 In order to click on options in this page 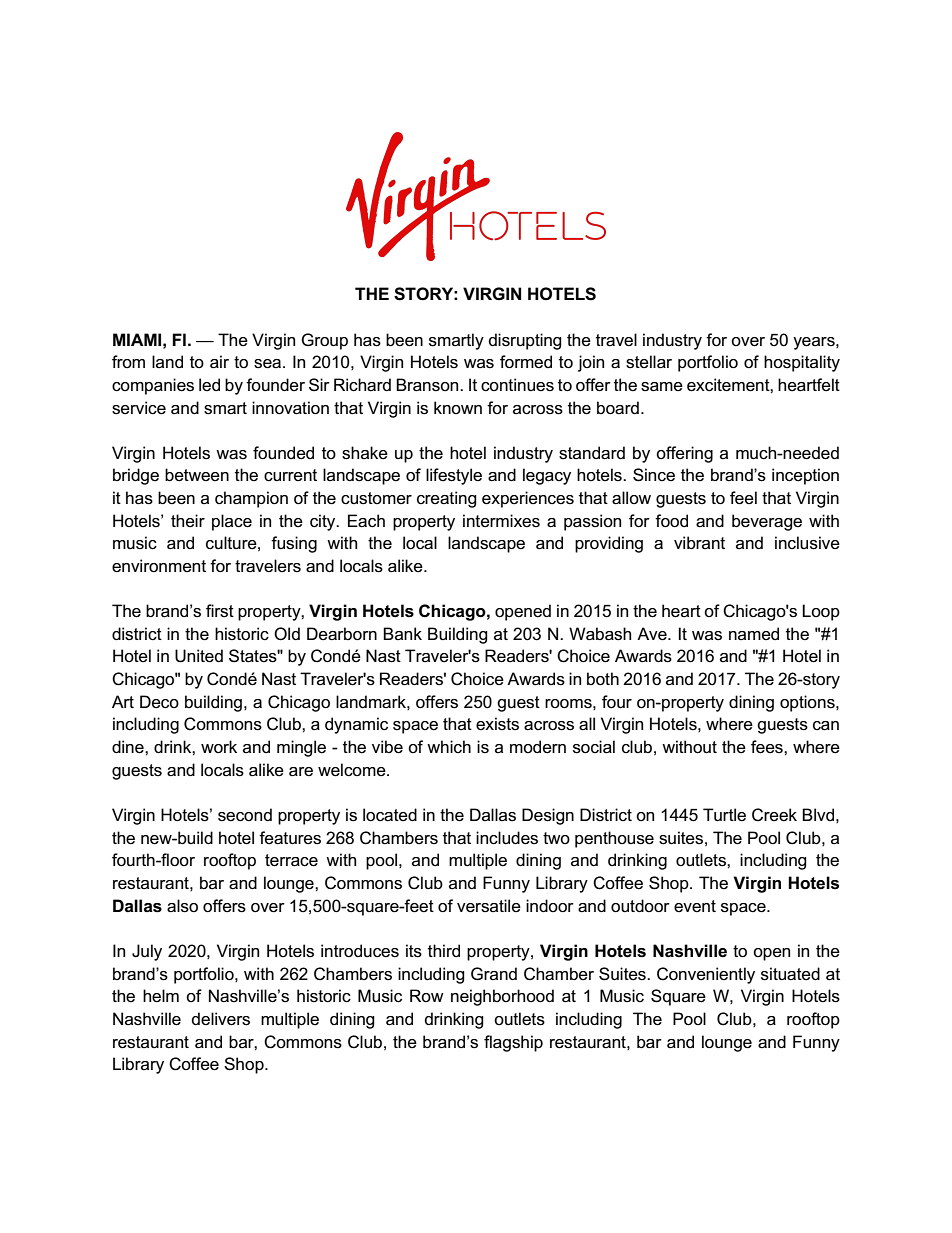, I will do `click(808, 703)`.
